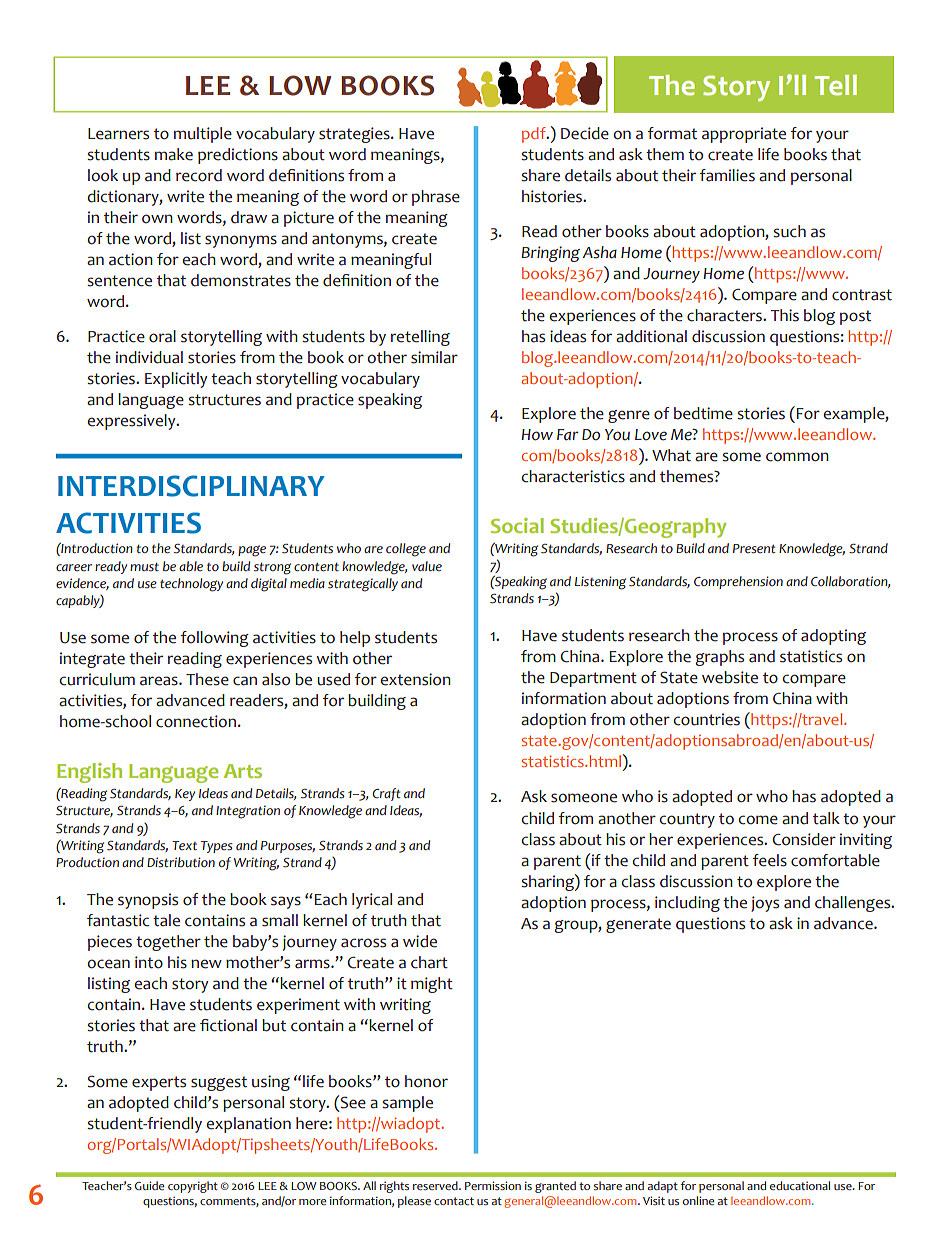 The image size is (952, 1233). Describe the element at coordinates (415, 679) in the screenshot. I see `extension` at that location.
